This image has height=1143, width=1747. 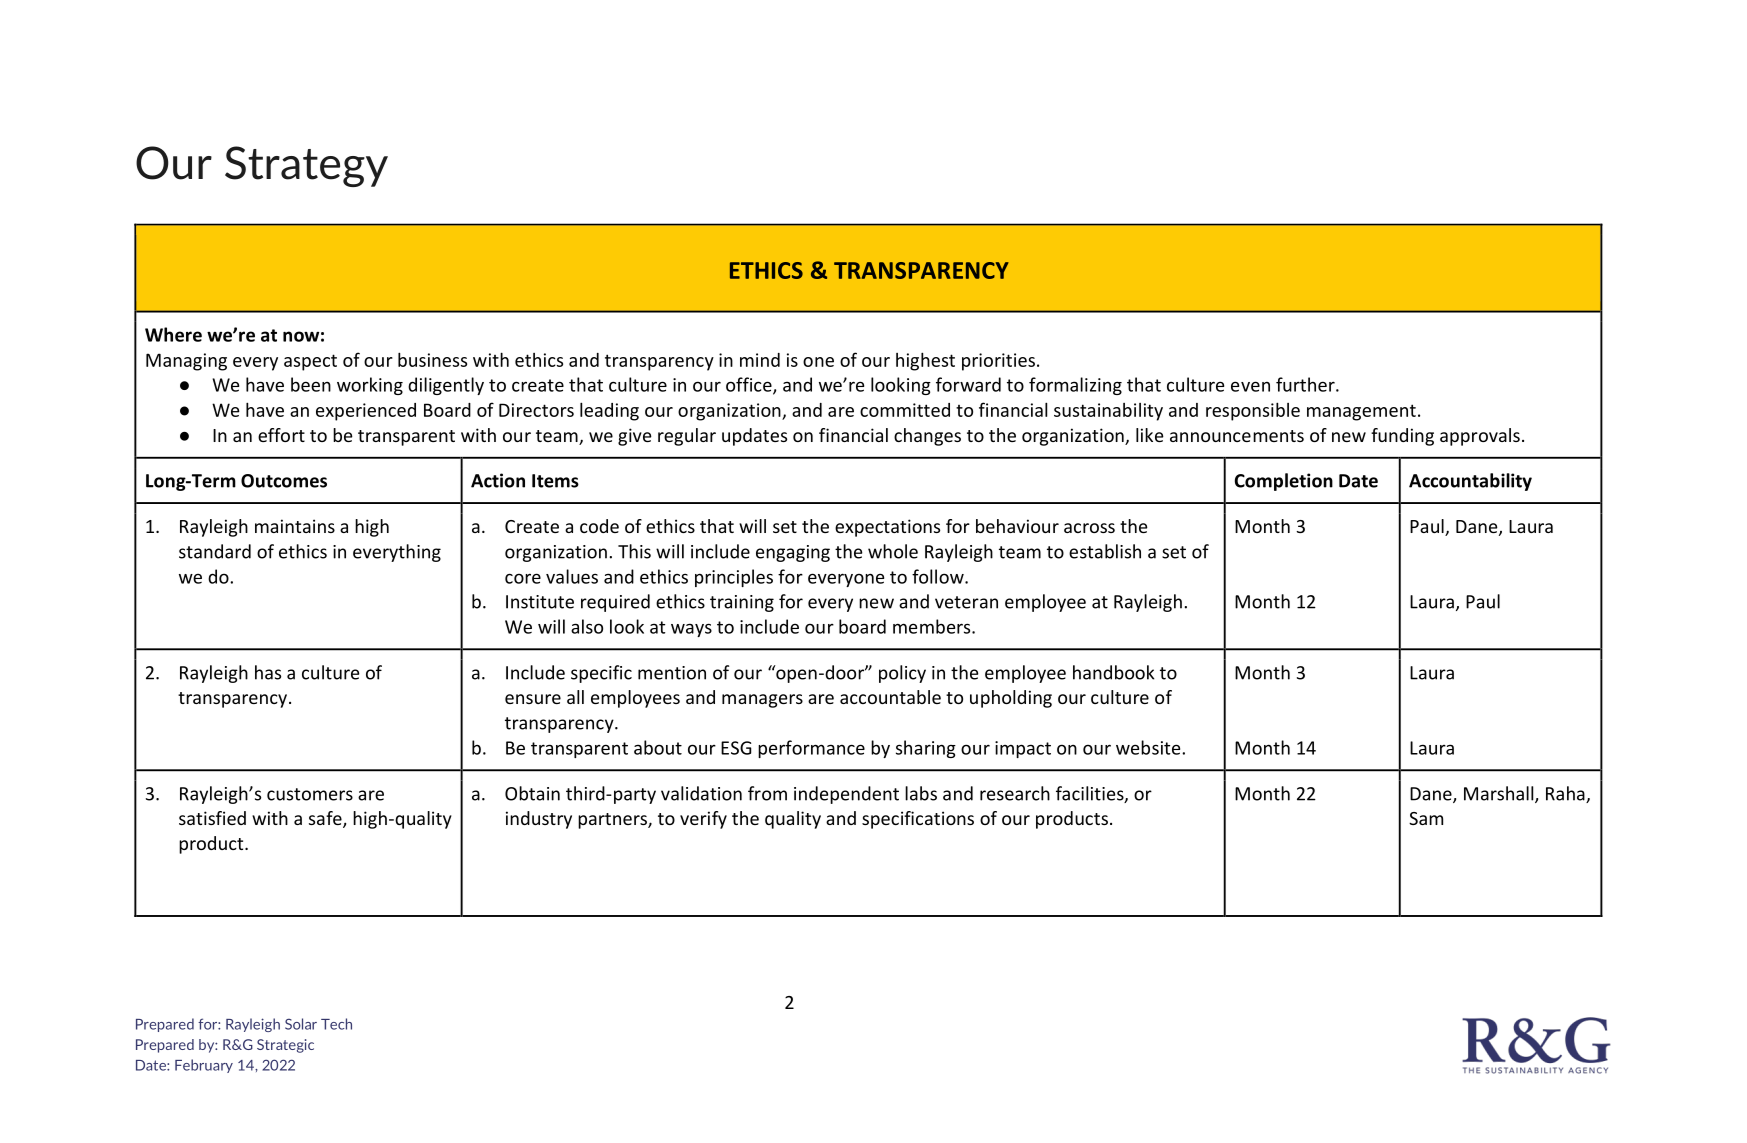 I want to click on Strategy, so click(x=306, y=166).
